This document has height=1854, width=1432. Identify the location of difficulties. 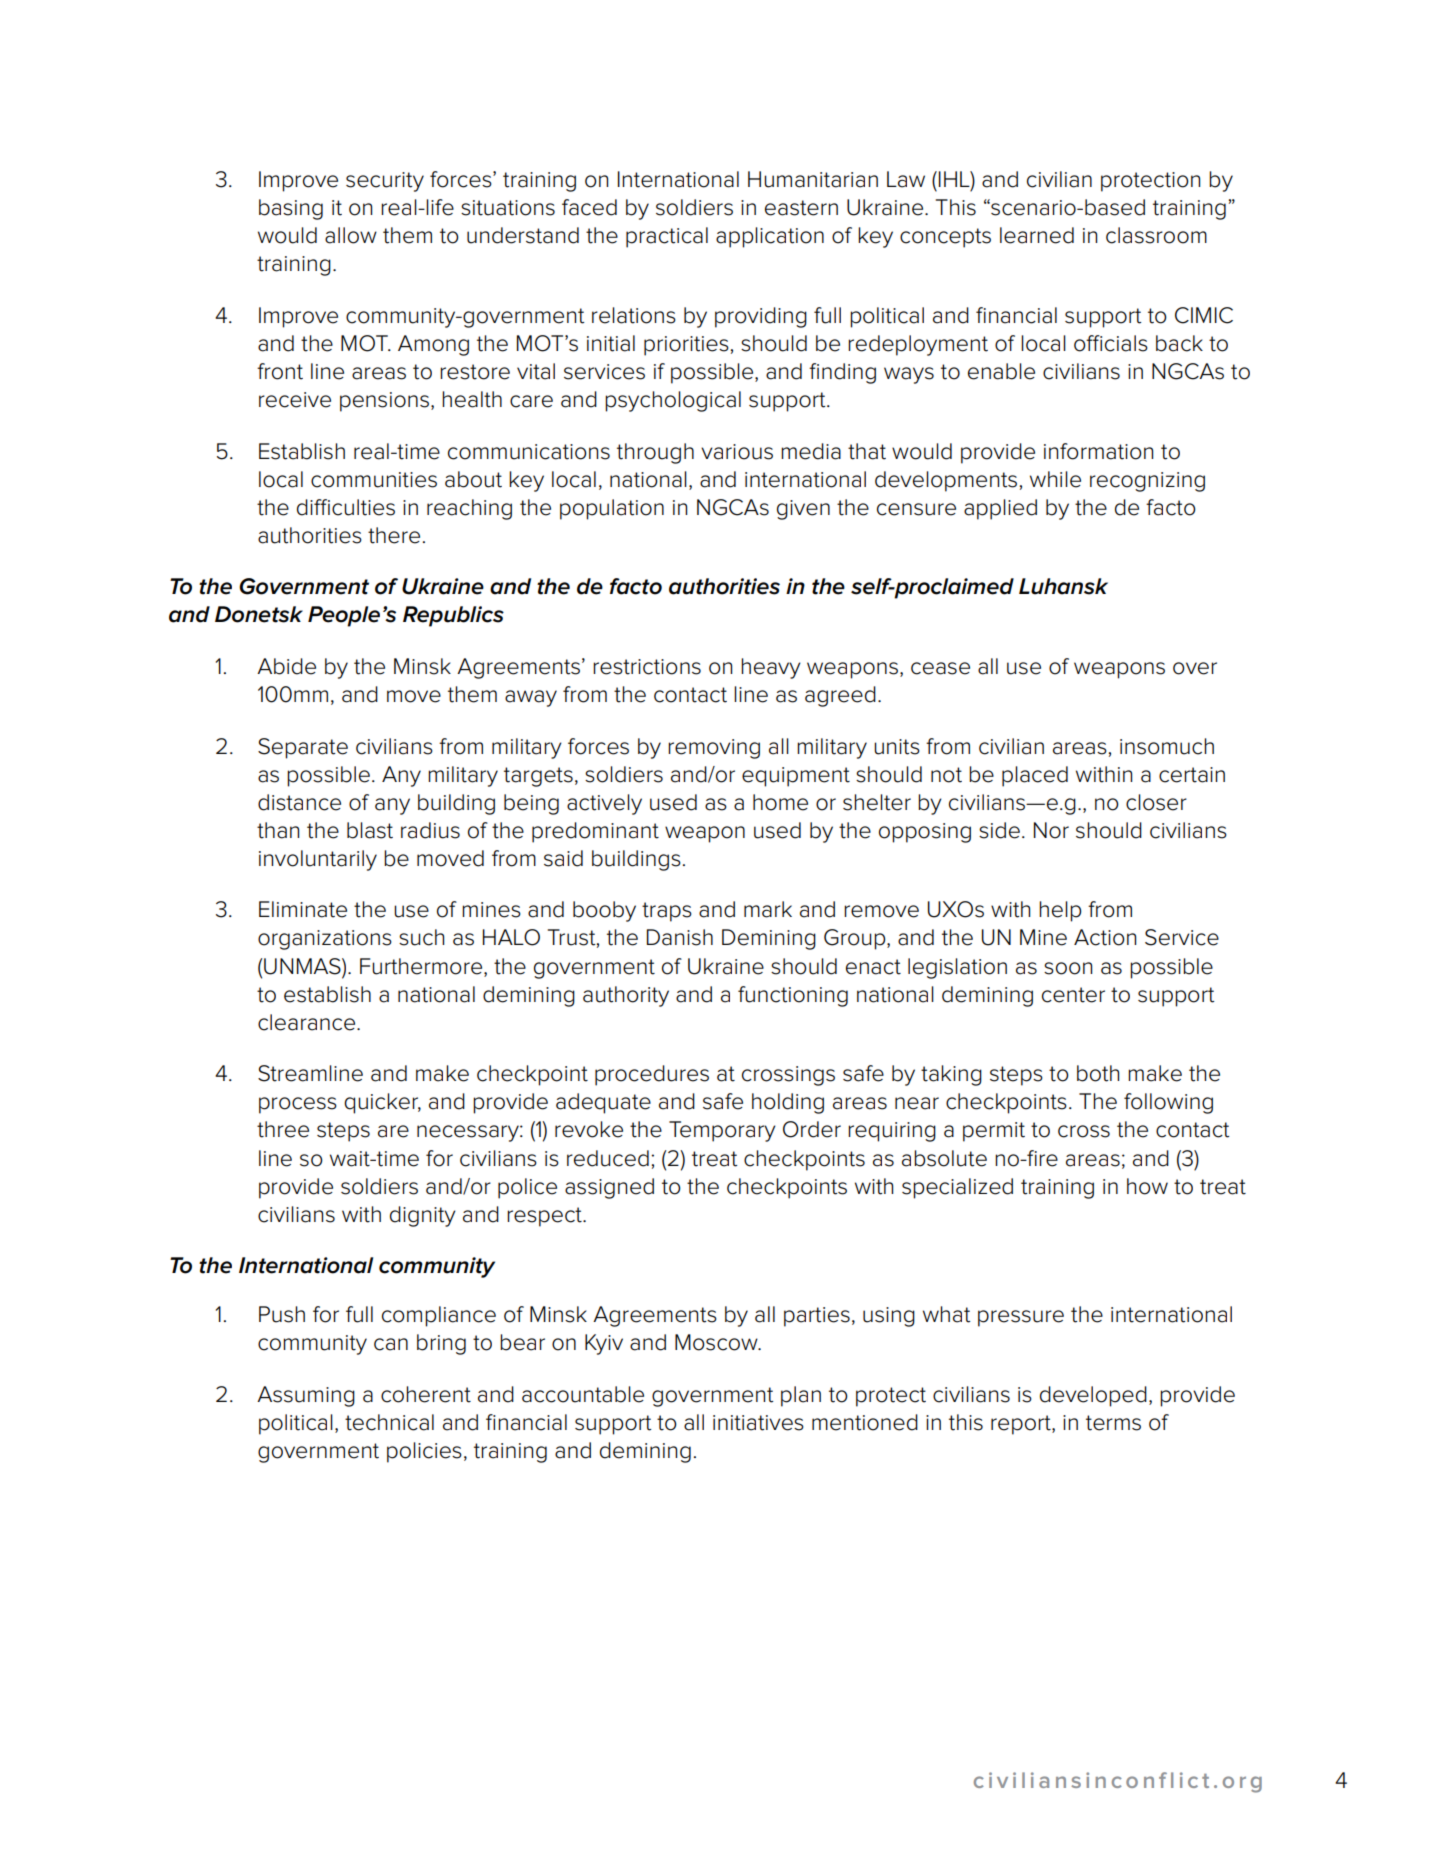
(346, 507).
